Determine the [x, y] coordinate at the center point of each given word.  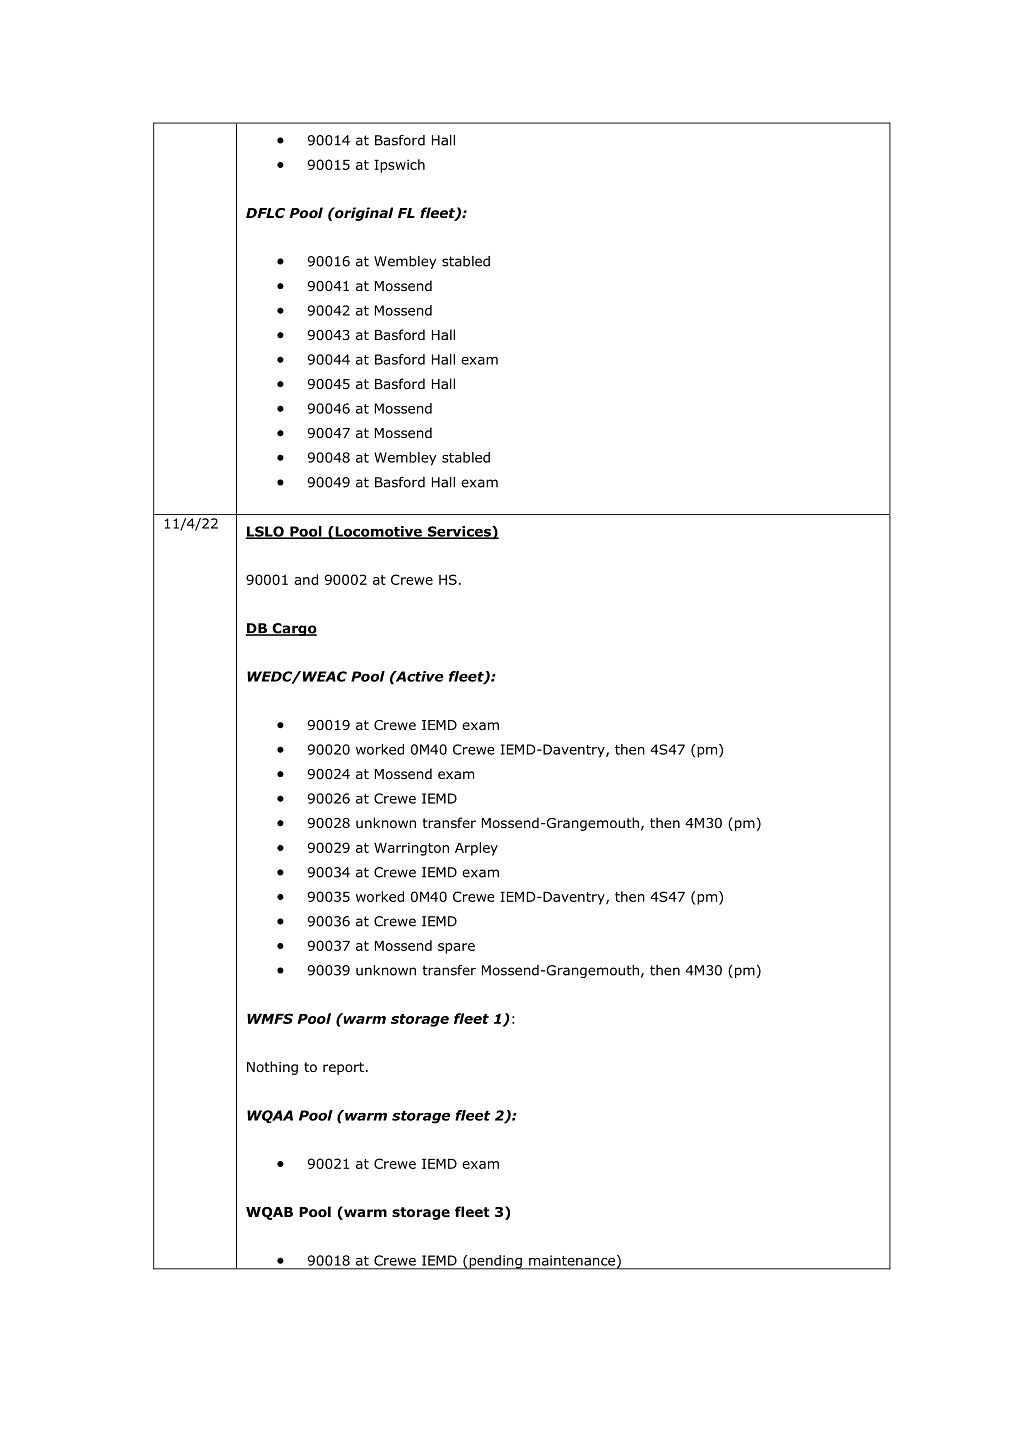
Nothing [272, 1068]
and [306, 579]
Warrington [411, 849]
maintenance [573, 1261]
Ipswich [399, 166]
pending [495, 1262]
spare [456, 948]
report [343, 1068]
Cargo [293, 629]
